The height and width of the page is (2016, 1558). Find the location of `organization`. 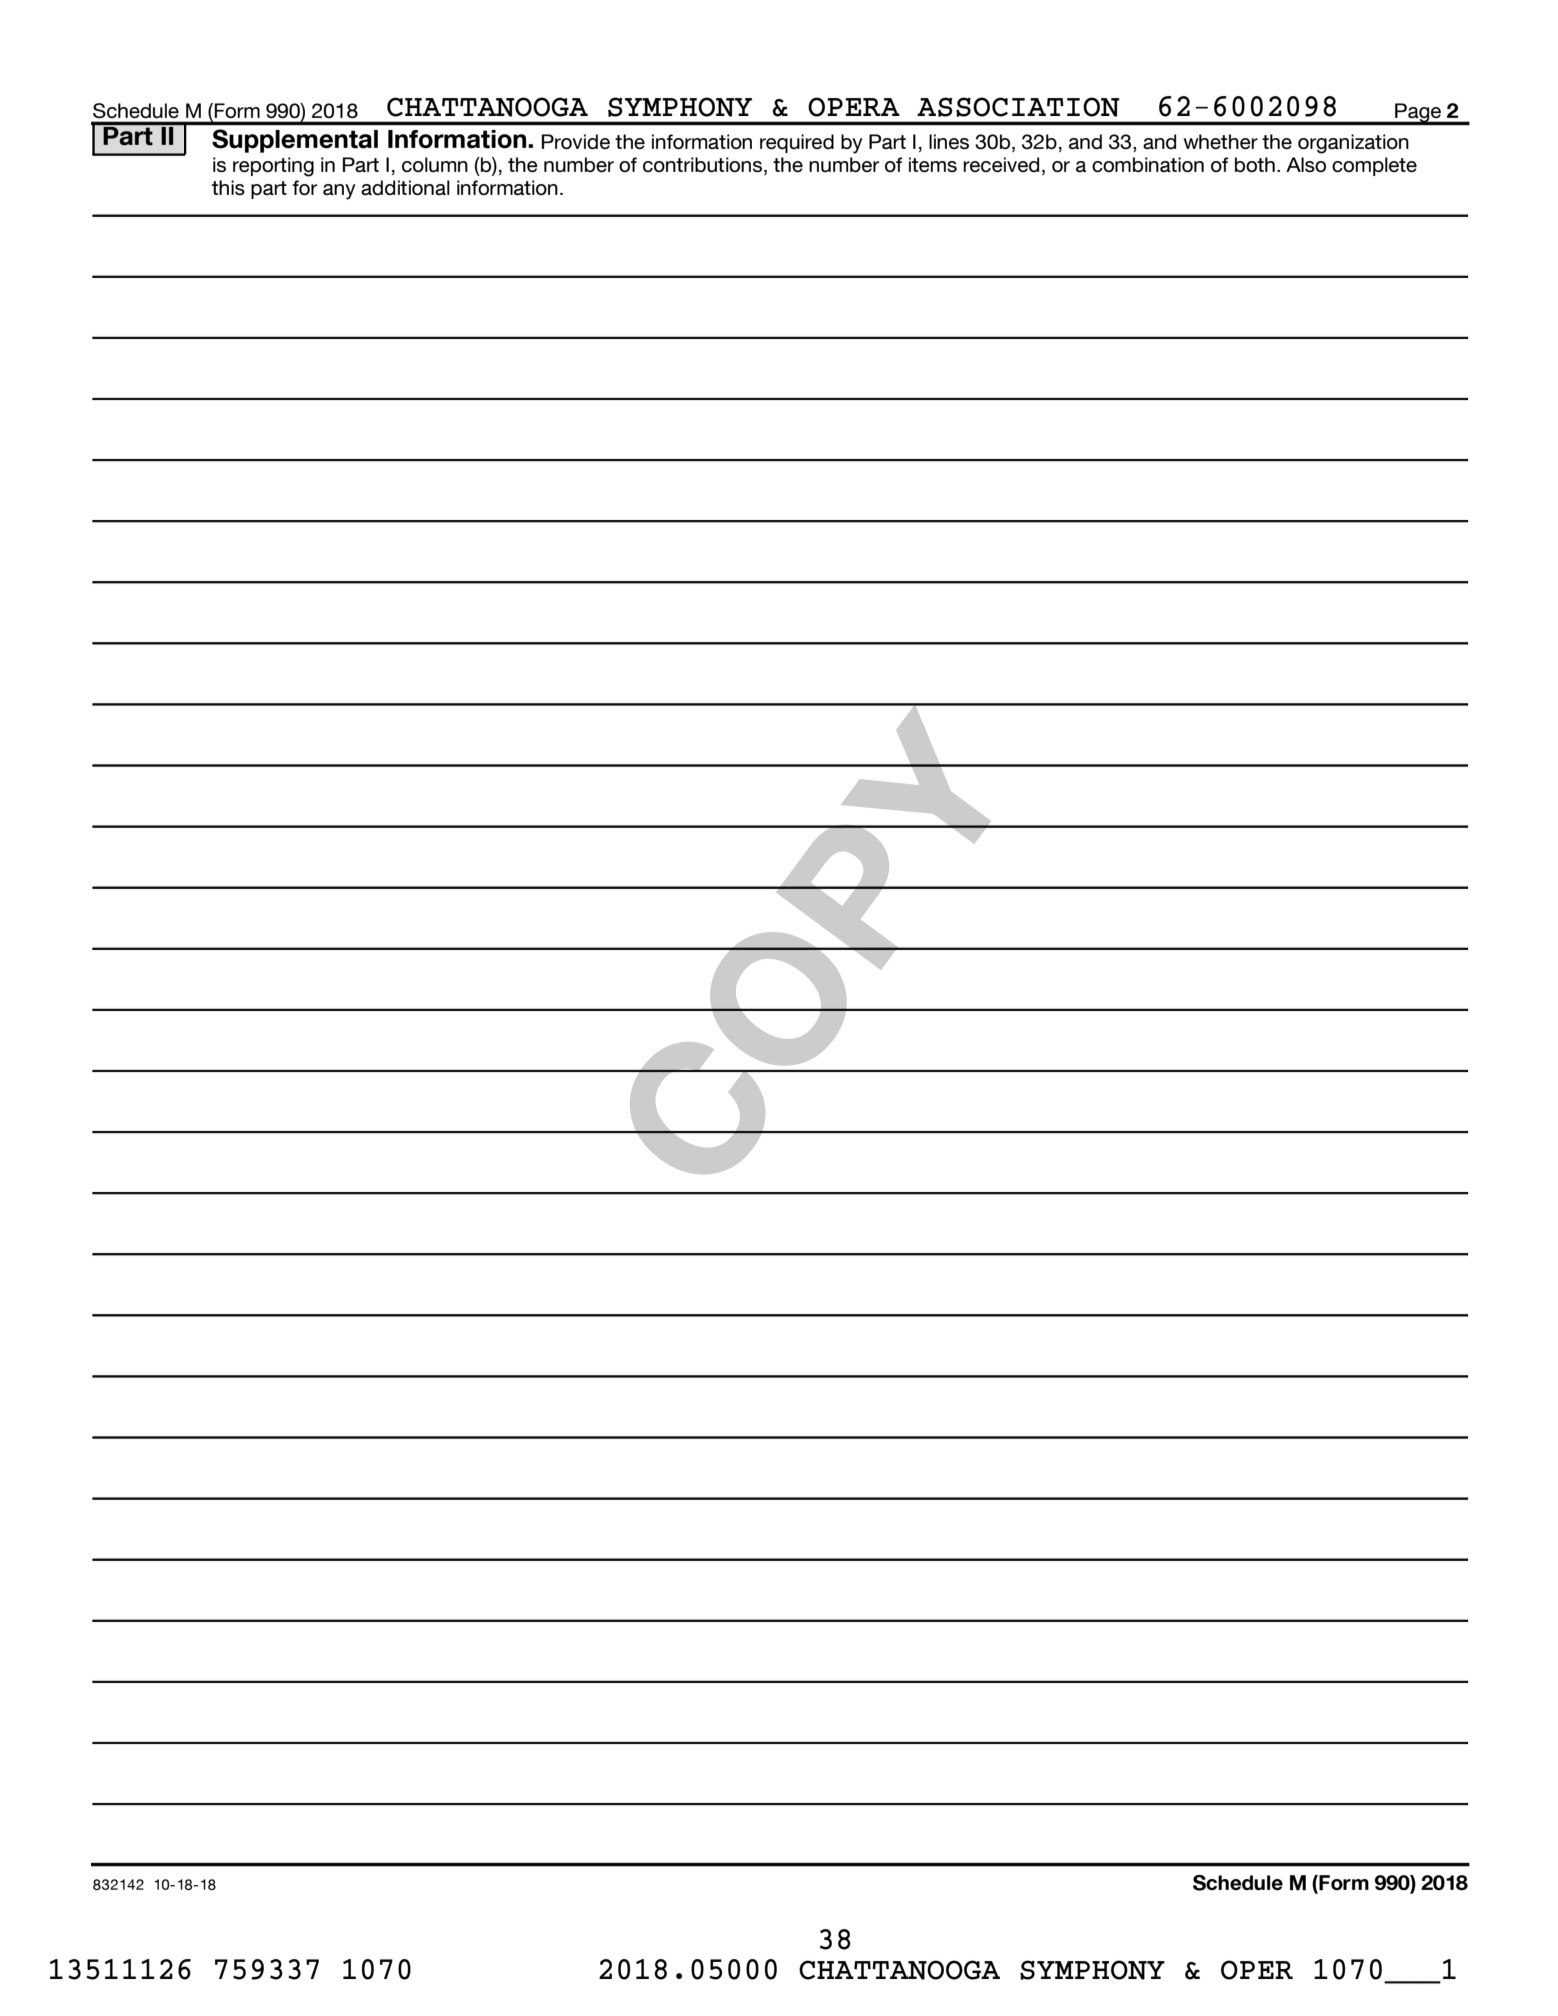

organization is located at coordinates (1353, 144).
